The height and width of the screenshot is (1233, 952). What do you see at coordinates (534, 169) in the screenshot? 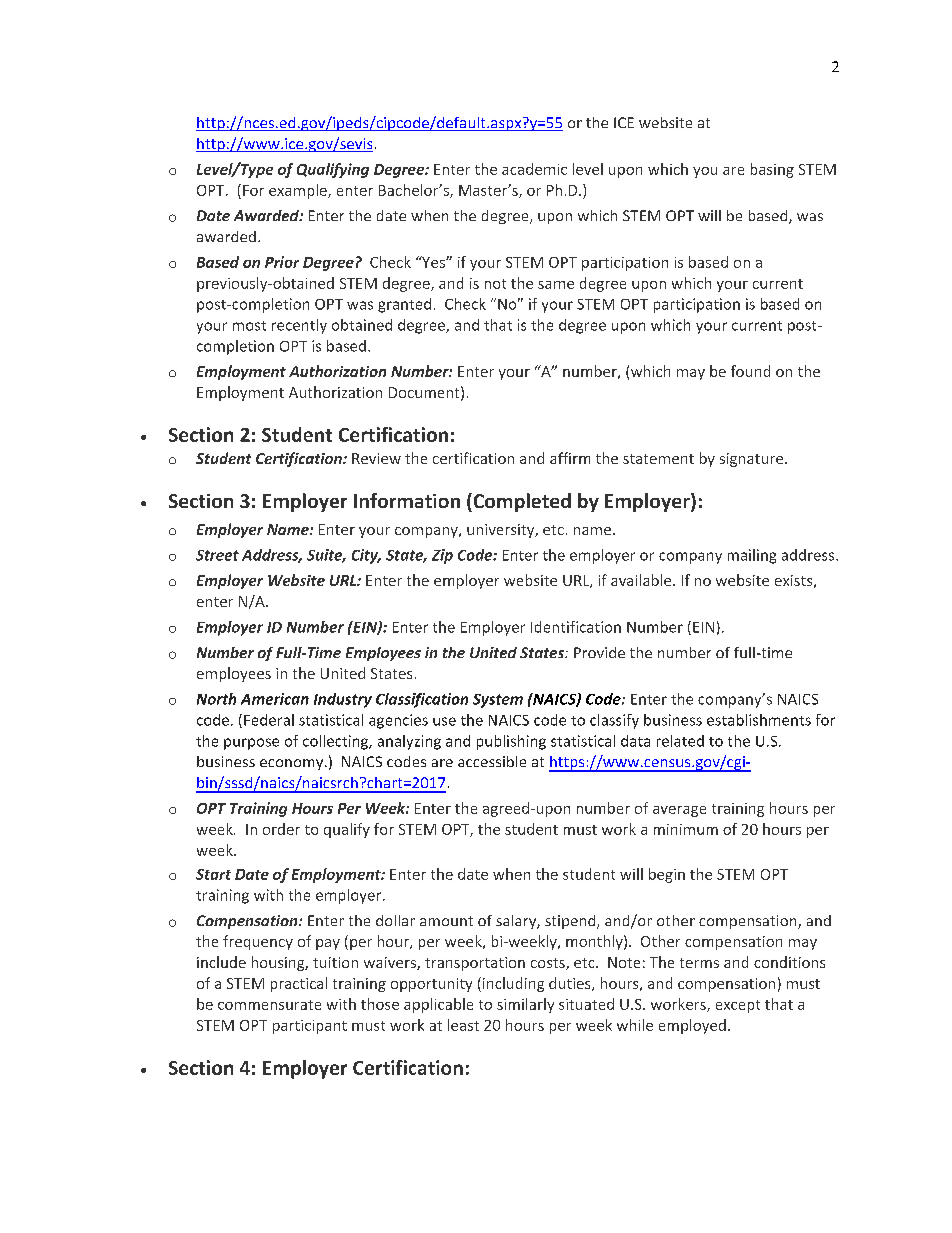
I see `academic` at bounding box center [534, 169].
